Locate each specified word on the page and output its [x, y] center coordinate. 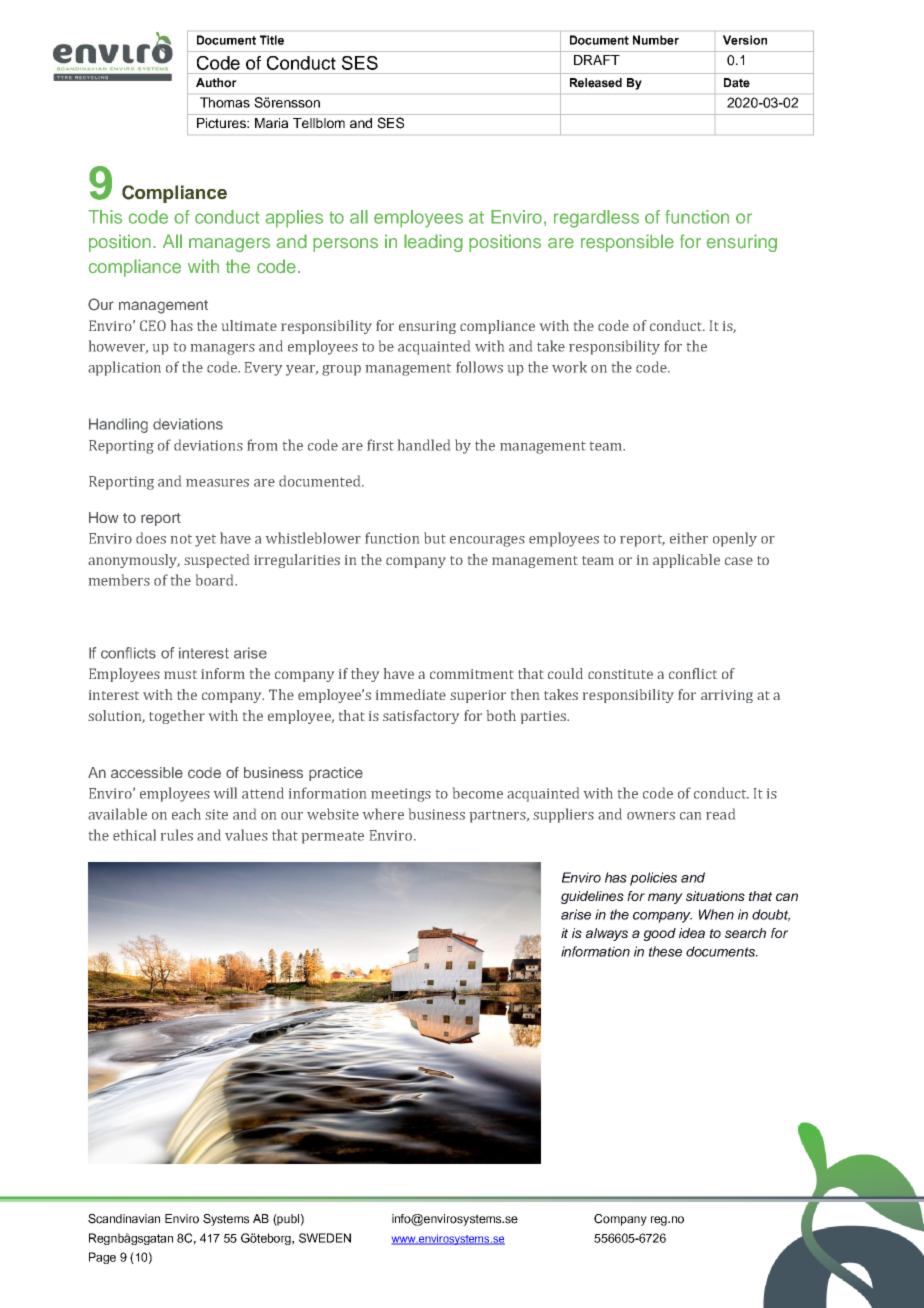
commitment [472, 674]
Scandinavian [124, 1219]
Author [216, 83]
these [665, 951]
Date [737, 83]
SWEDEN [325, 1238]
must [180, 674]
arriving [727, 696]
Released [596, 83]
